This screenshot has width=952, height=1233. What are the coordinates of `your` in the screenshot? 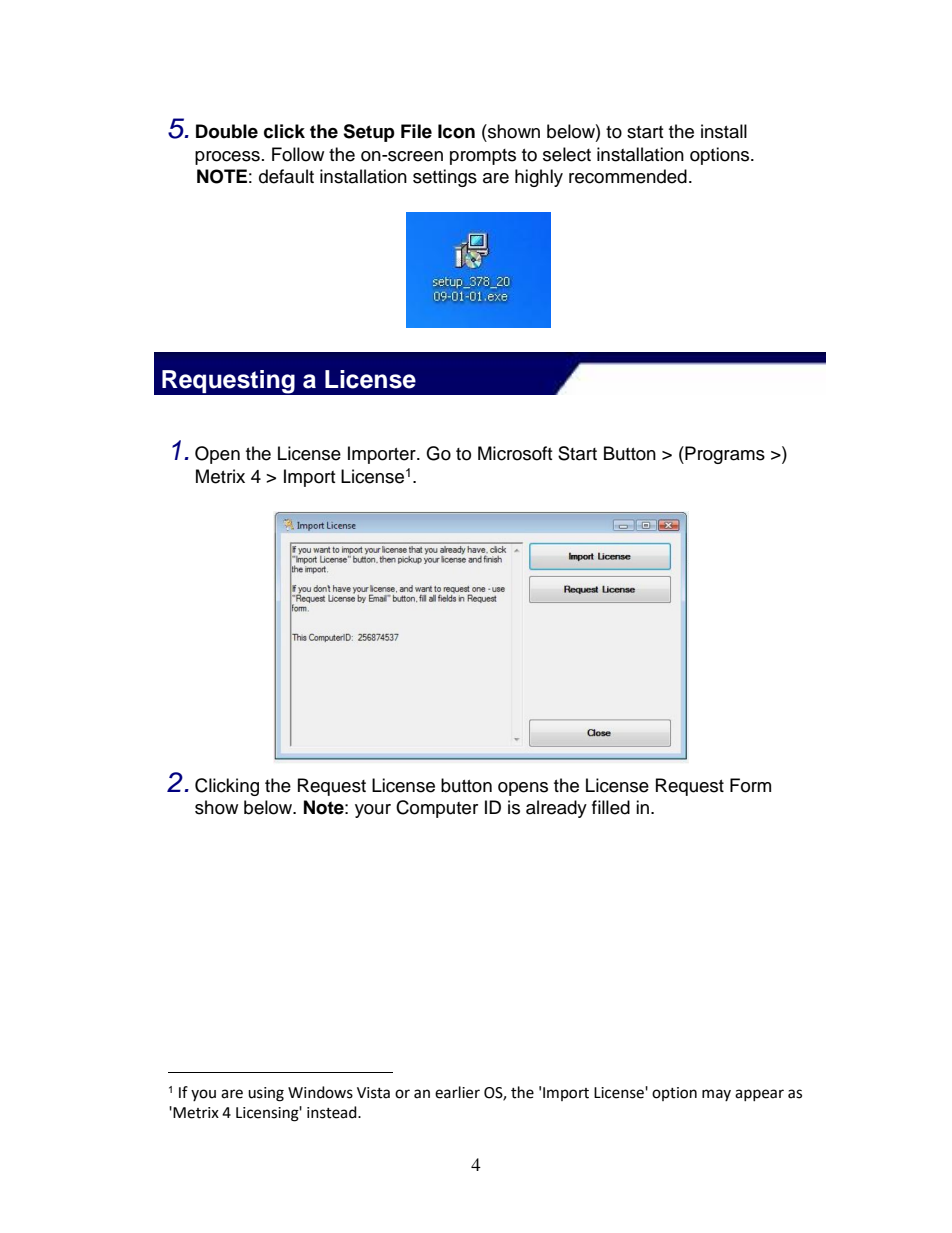 It's located at (373, 811).
